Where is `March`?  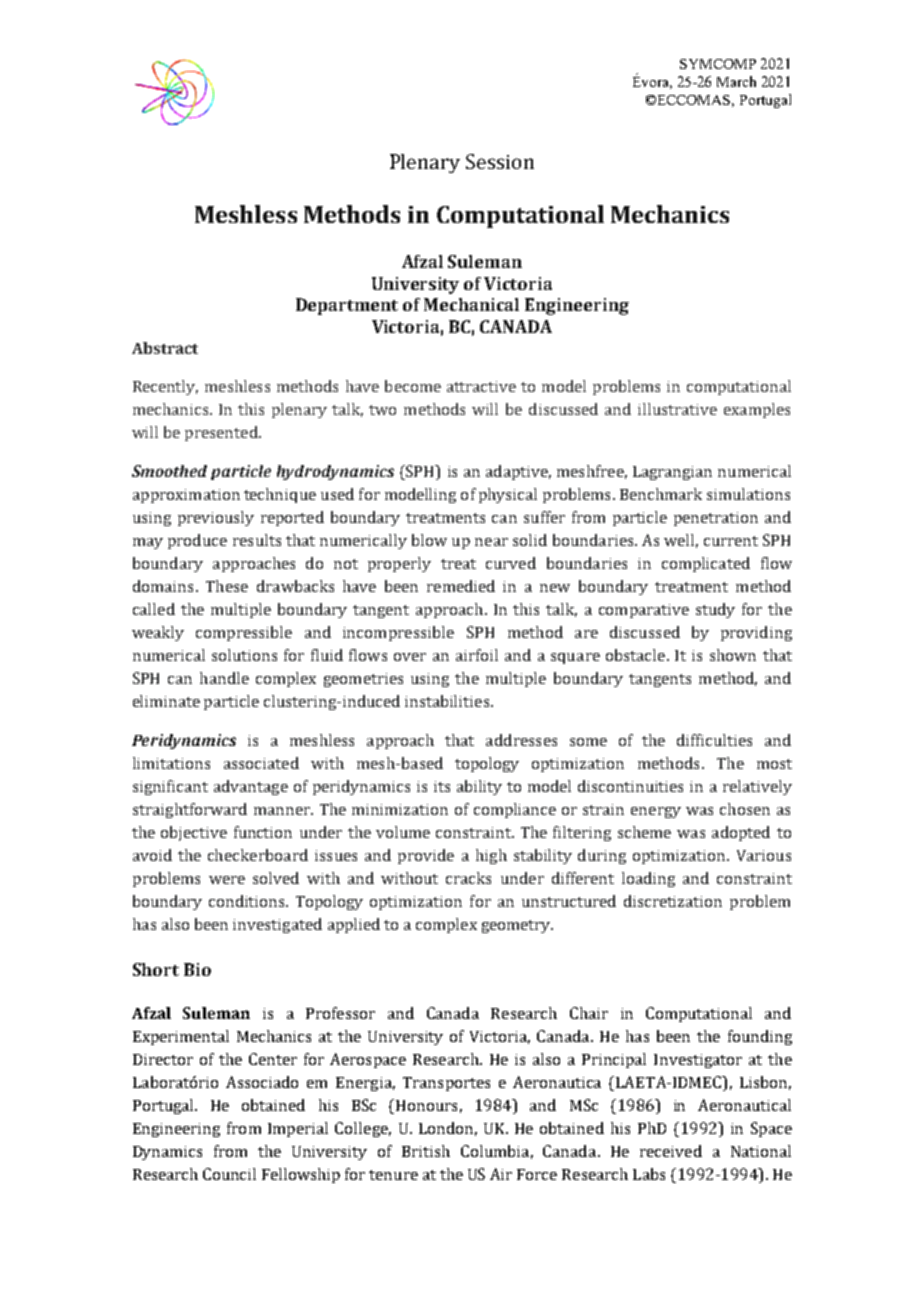 March is located at coordinates (736, 81).
